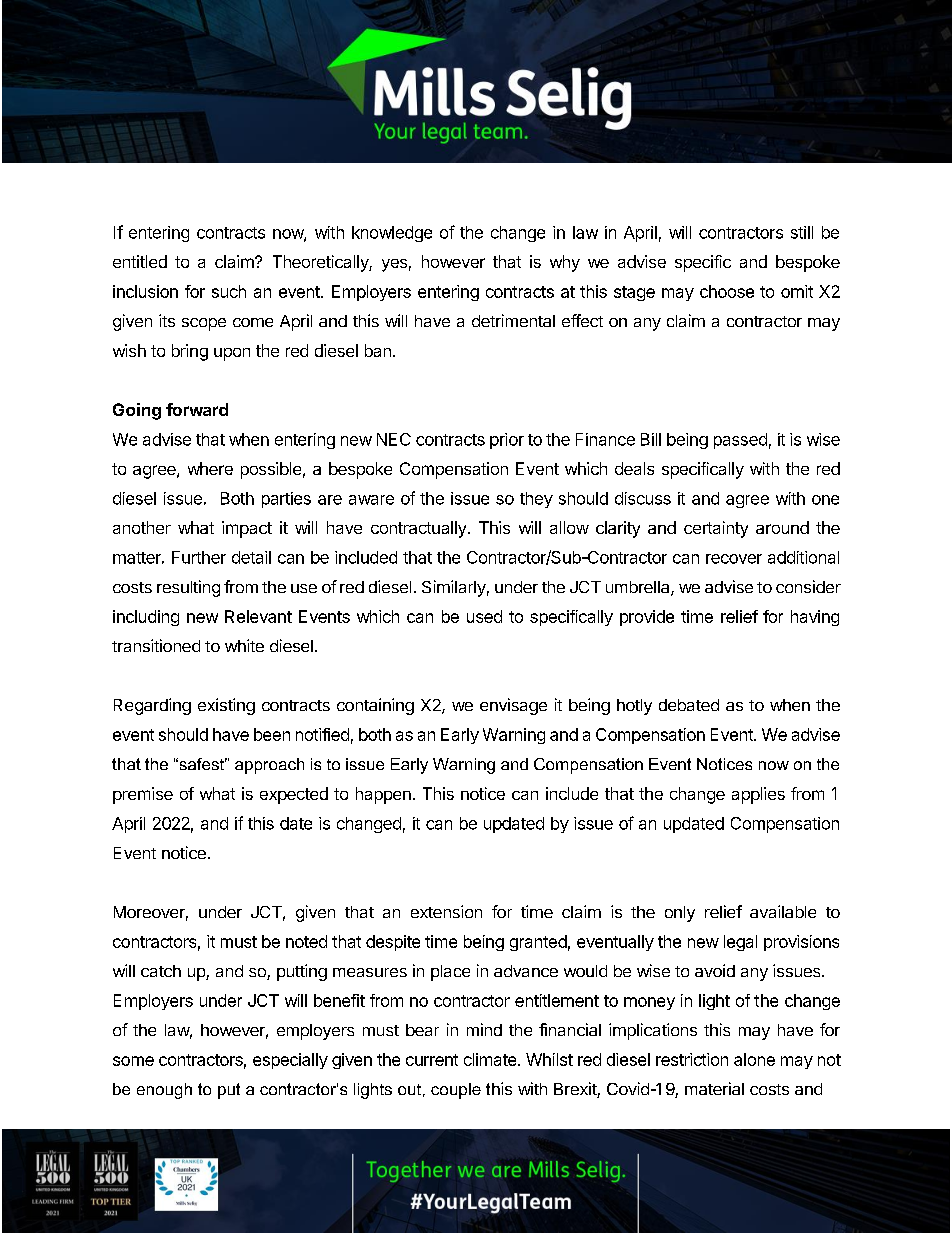  What do you see at coordinates (484, 616) in the document?
I see `used` at bounding box center [484, 616].
